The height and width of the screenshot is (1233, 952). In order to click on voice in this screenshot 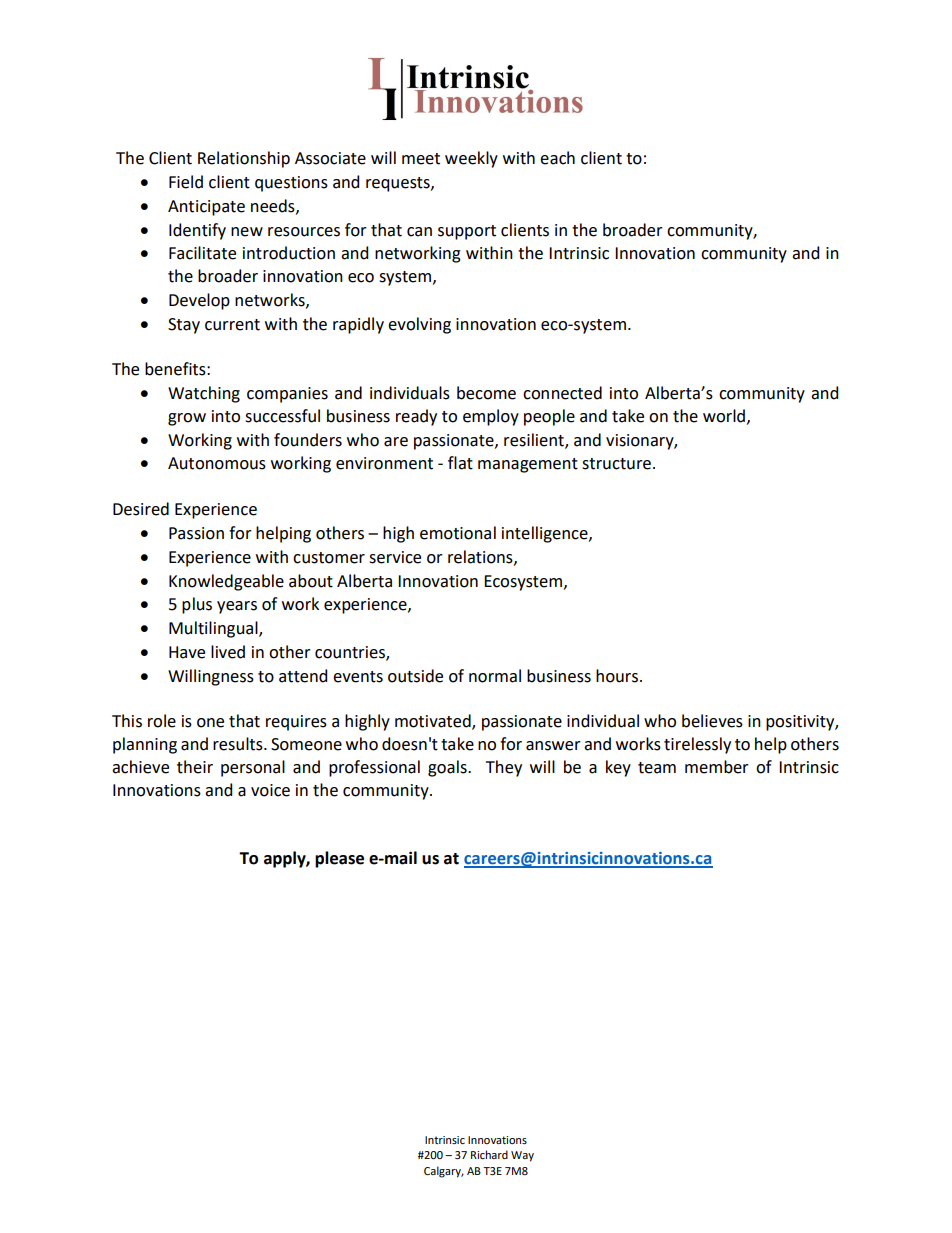, I will do `click(270, 790)`.
